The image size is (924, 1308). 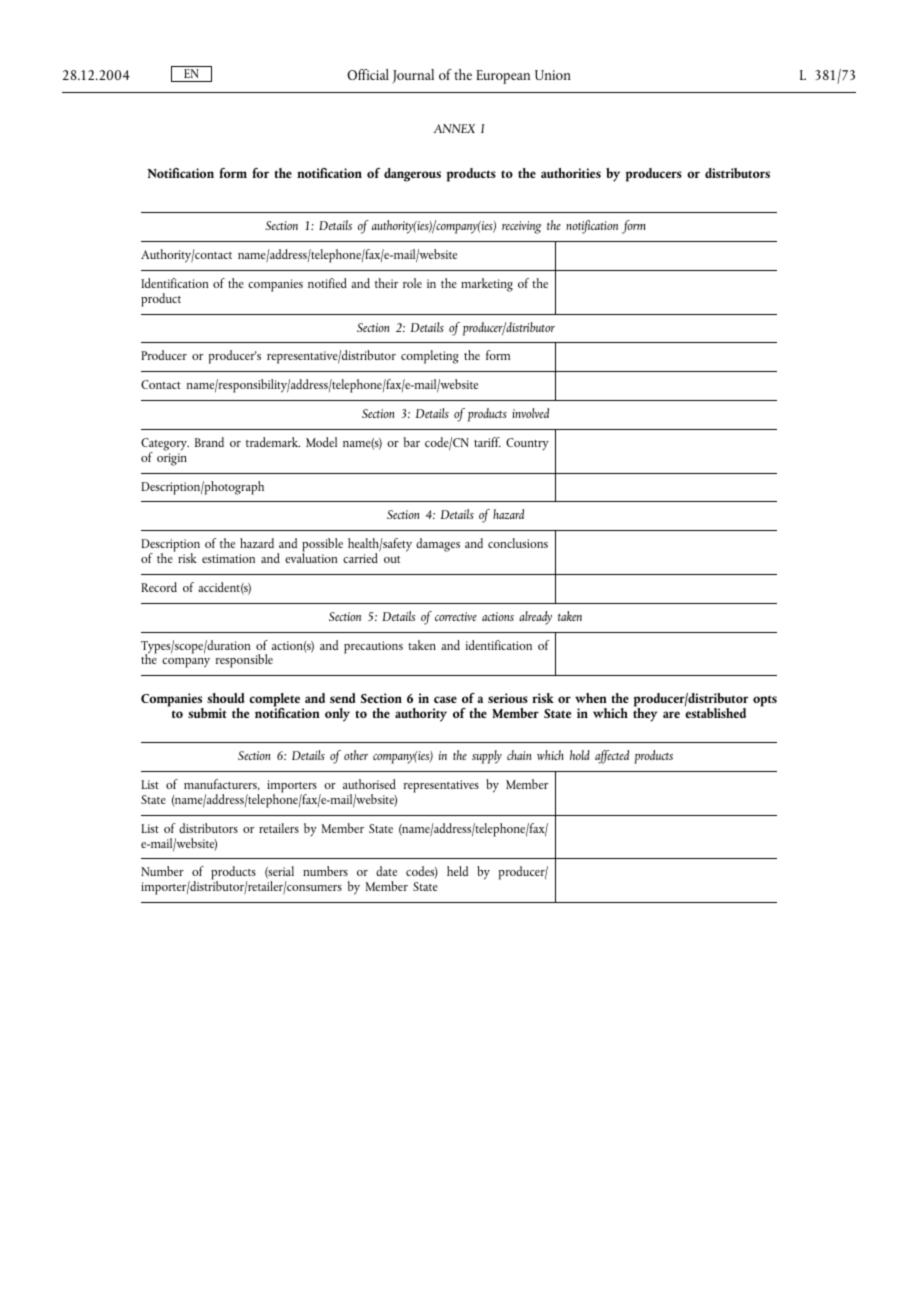 I want to click on conclusions, so click(x=518, y=543).
